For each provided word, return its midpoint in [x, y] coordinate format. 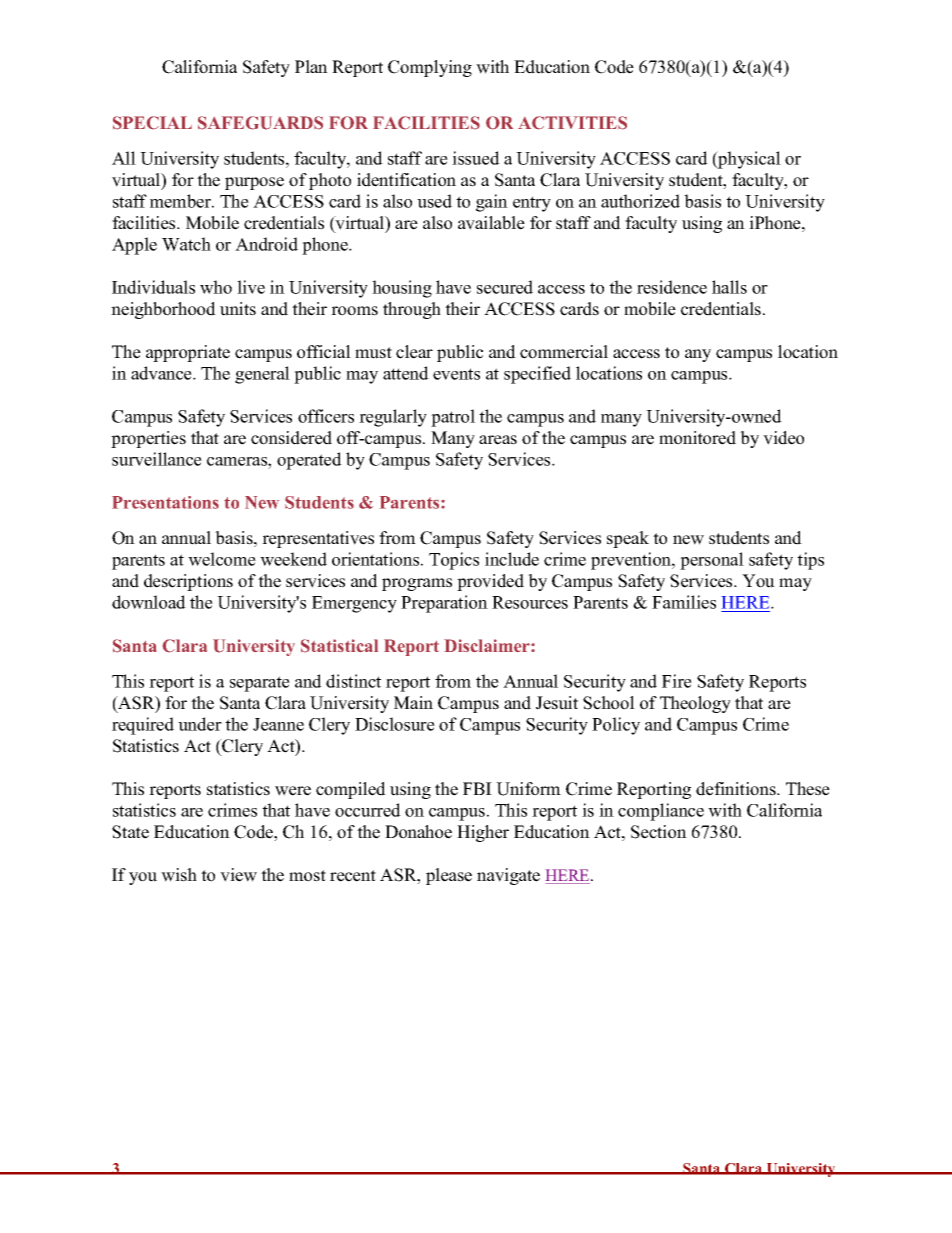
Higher [483, 833]
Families [684, 602]
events [456, 374]
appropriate [188, 353]
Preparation [444, 604]
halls [729, 287]
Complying [430, 68]
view [238, 875]
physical [748, 160]
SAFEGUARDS [260, 123]
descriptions [188, 582]
